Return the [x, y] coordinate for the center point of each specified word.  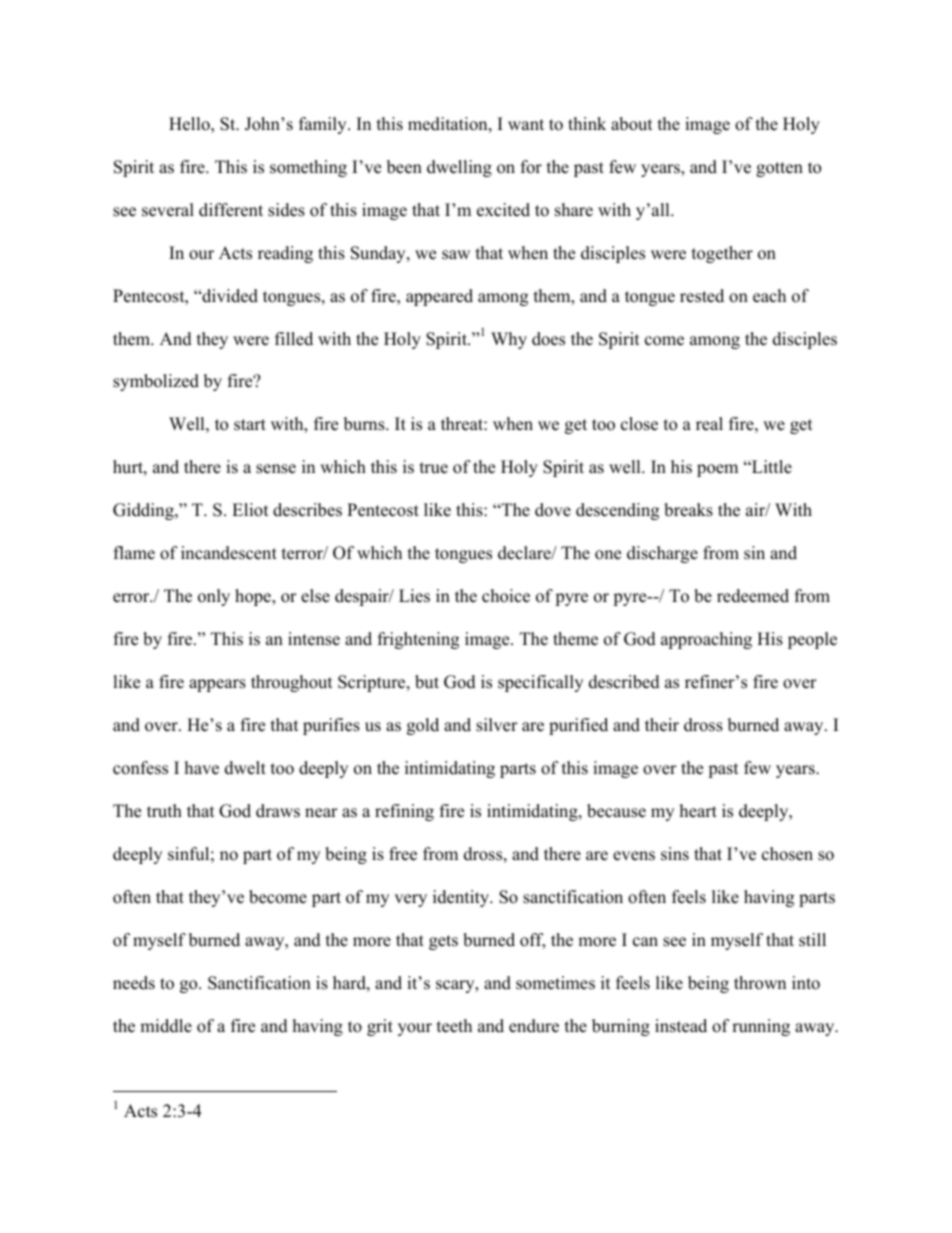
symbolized [156, 382]
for [531, 167]
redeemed [753, 596]
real [709, 424]
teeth [454, 1026]
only [214, 597]
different [231, 210]
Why [509, 340]
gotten [779, 169]
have [202, 768]
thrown [760, 983]
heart [698, 811]
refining [404, 812]
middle [166, 1026]
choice [506, 596]
